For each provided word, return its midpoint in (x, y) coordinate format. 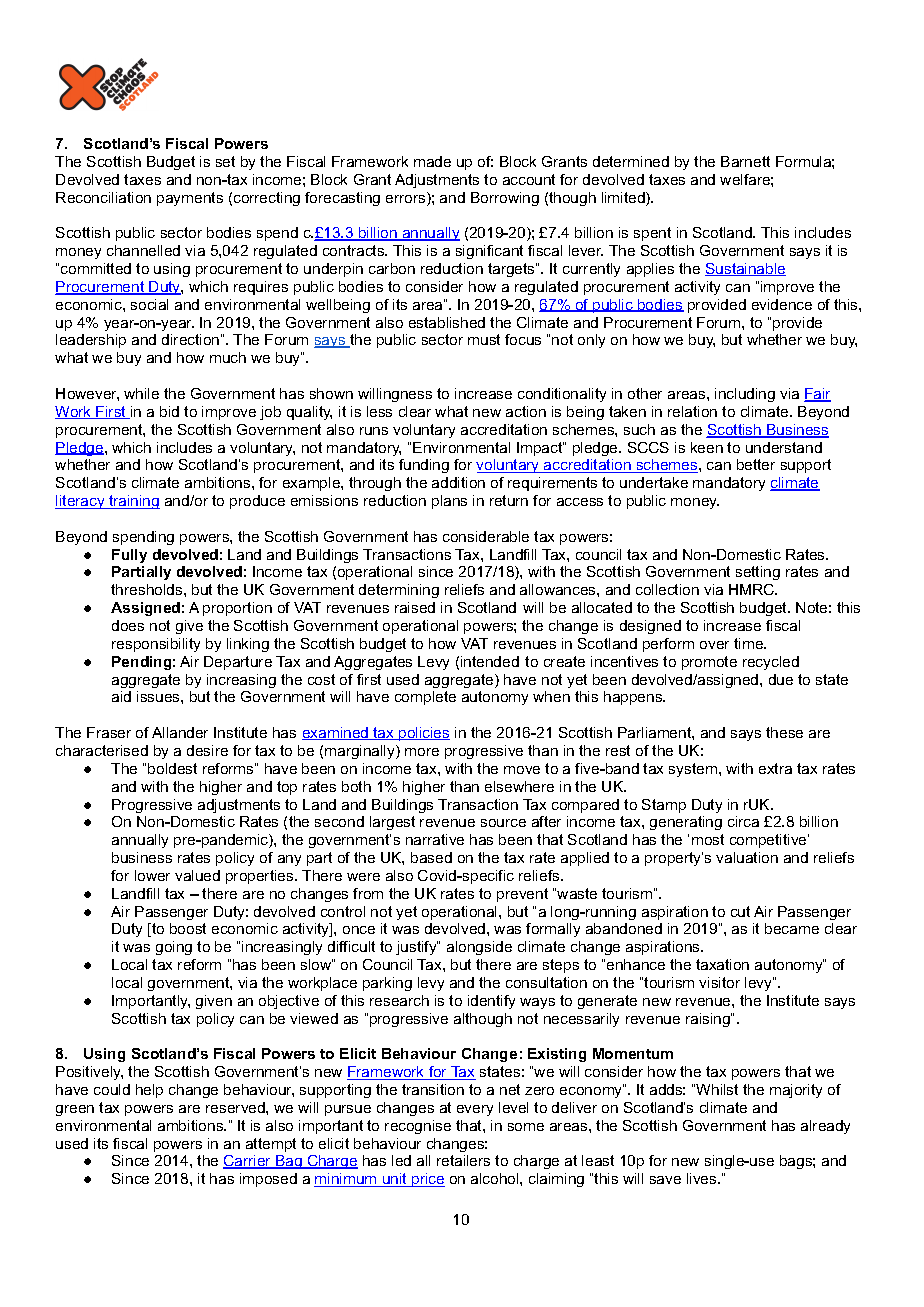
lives (703, 1178)
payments (190, 199)
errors (407, 199)
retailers (463, 1160)
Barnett (745, 161)
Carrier (248, 1162)
